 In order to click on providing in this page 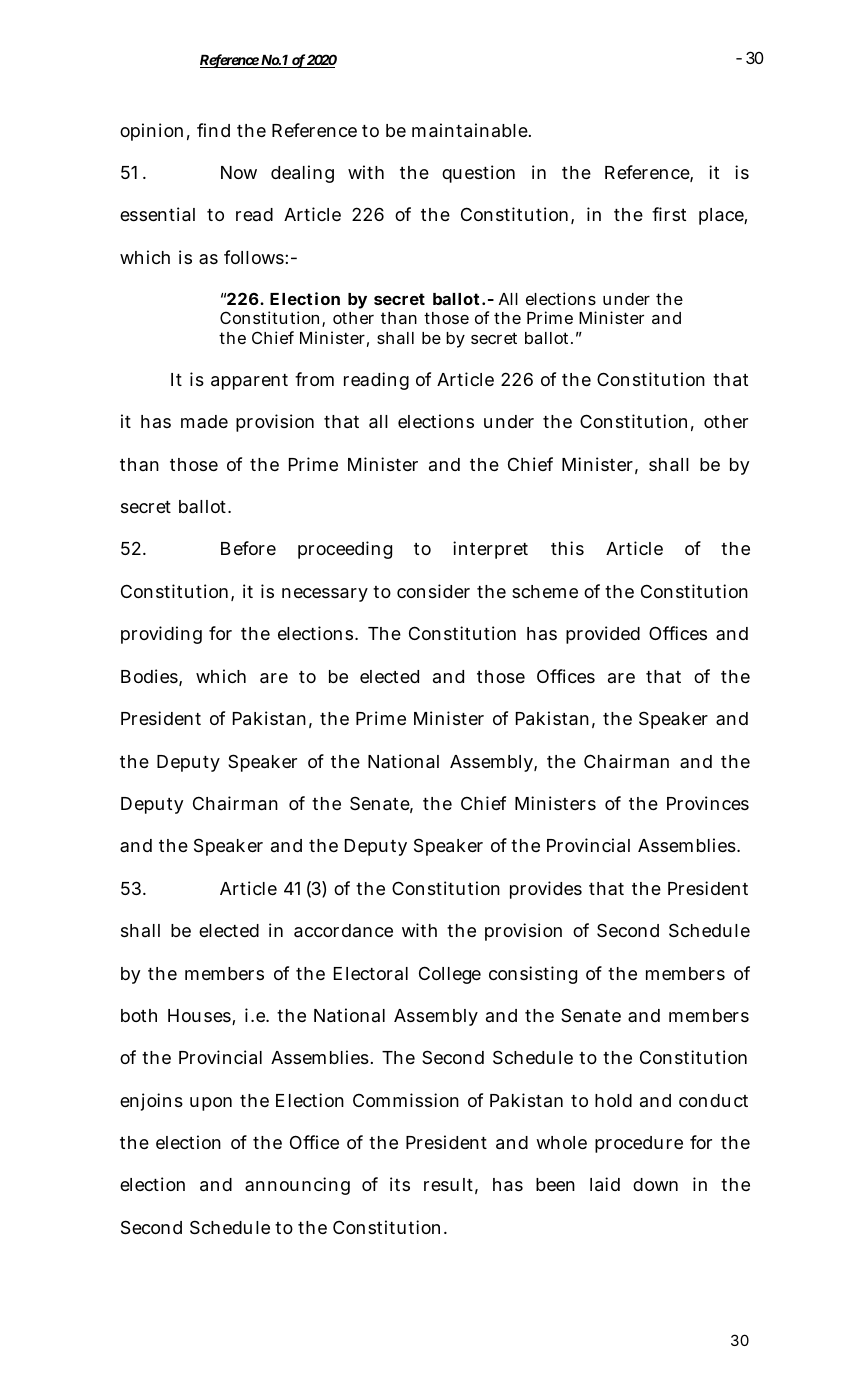, I will do `click(161, 635)`.
